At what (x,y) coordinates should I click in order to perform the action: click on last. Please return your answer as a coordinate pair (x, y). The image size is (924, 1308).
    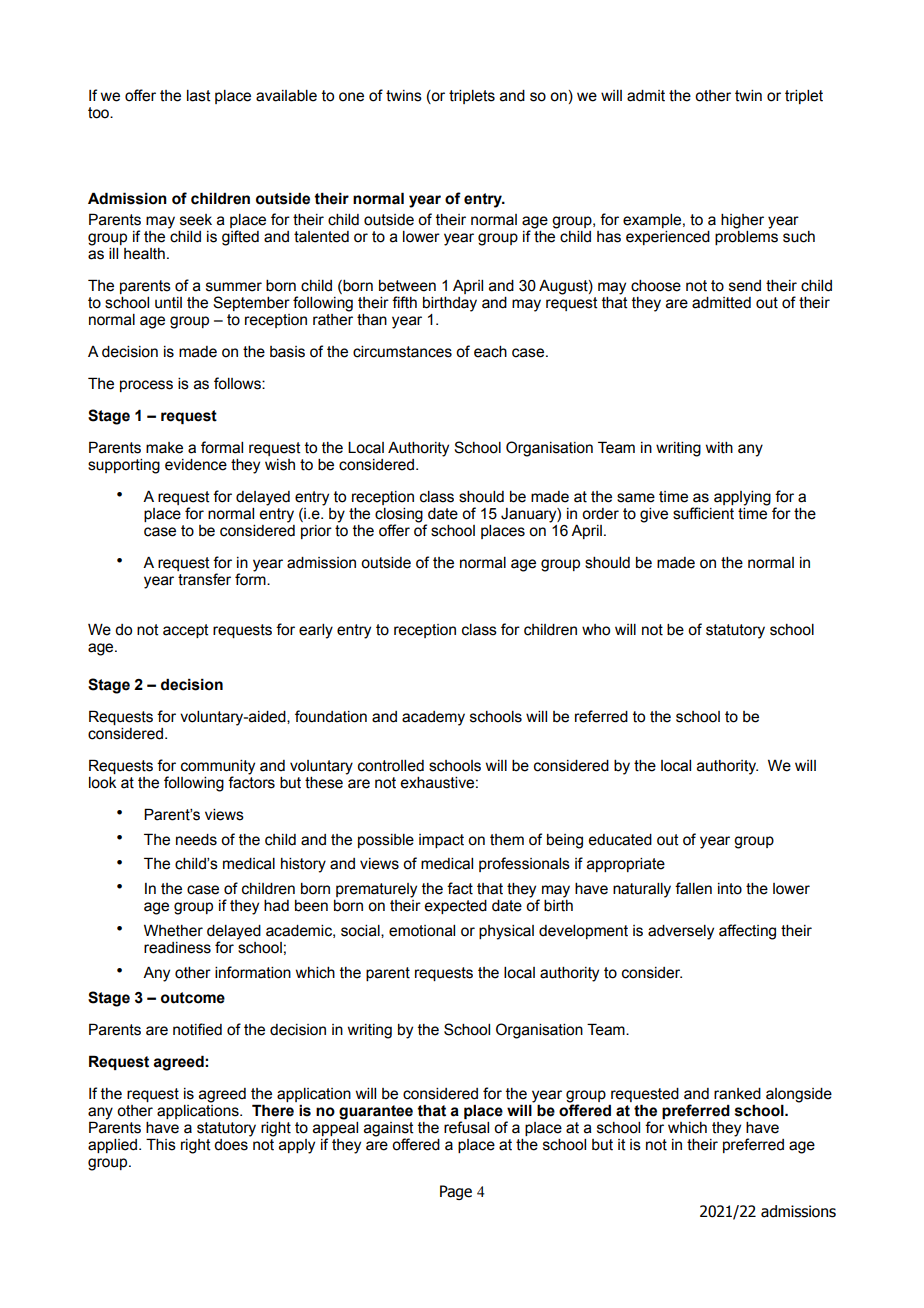
    Looking at the image, I should click on (199, 96).
